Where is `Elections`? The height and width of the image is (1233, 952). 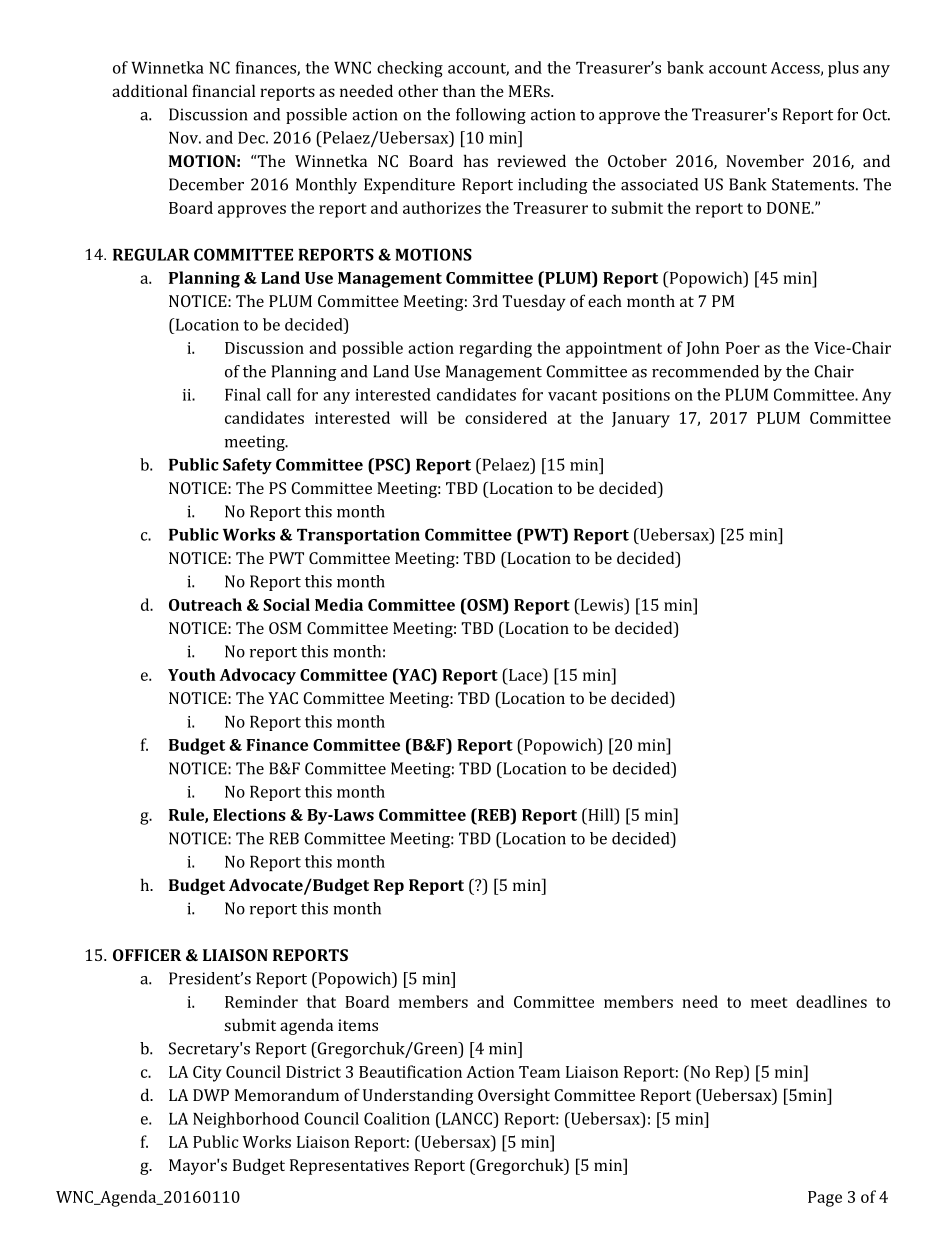 Elections is located at coordinates (249, 814).
